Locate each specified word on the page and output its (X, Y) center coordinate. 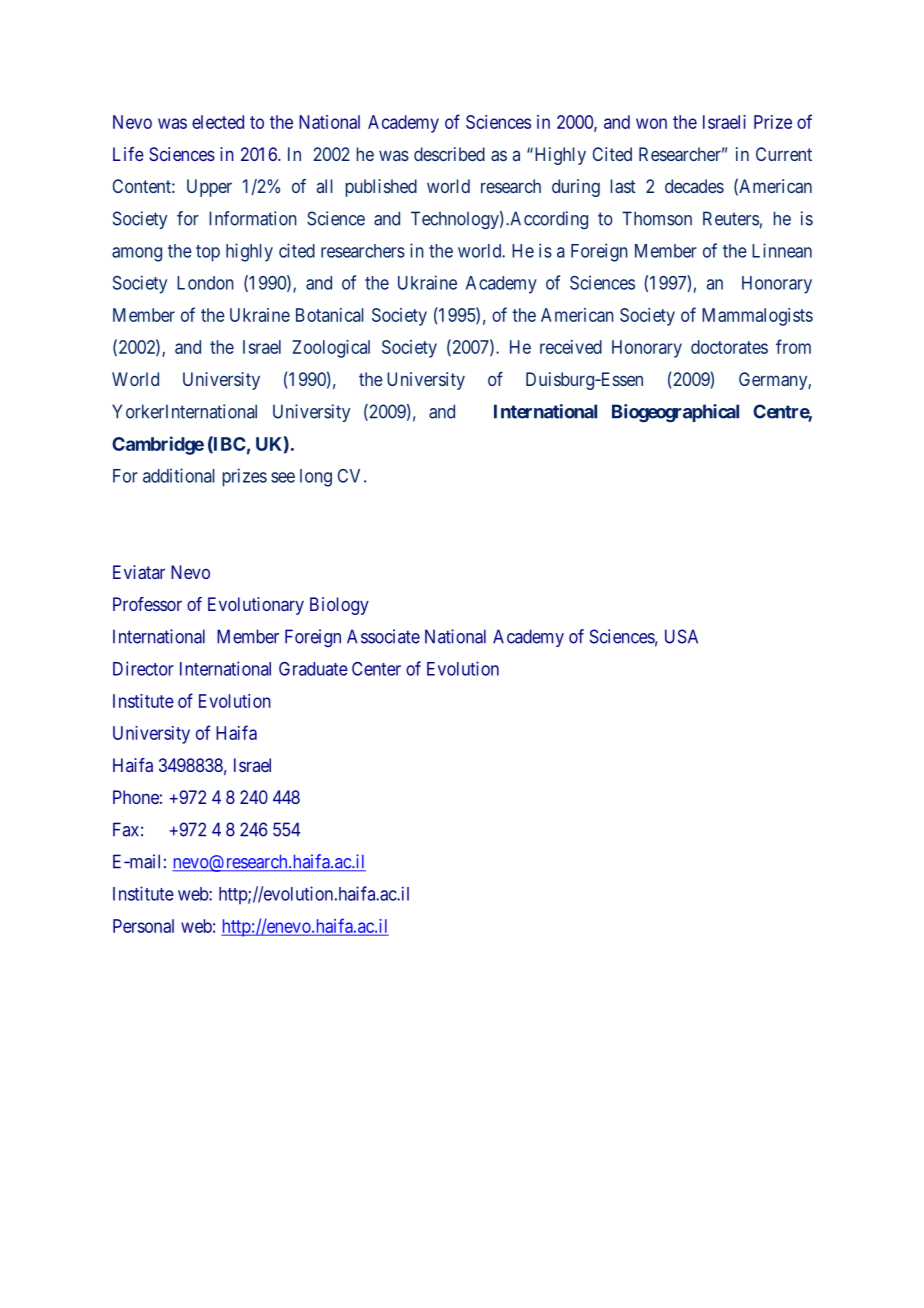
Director (143, 668)
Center (376, 669)
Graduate (313, 669)
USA (681, 636)
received (571, 347)
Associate (383, 636)
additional (179, 475)
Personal (143, 926)
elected (218, 122)
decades (694, 186)
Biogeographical (675, 413)
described (449, 154)
